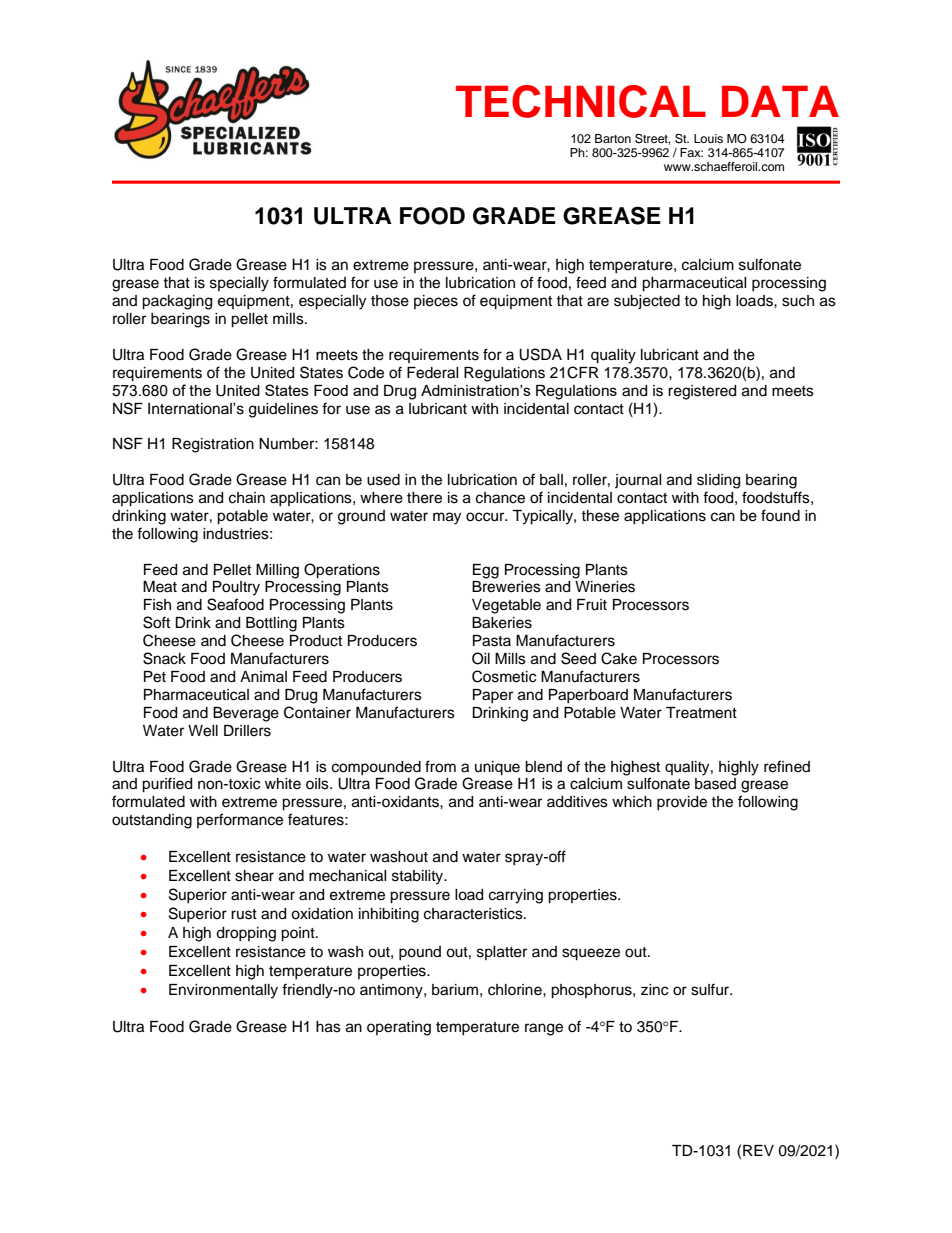 The width and height of the page is (952, 1233). I want to click on Louis, so click(708, 138).
